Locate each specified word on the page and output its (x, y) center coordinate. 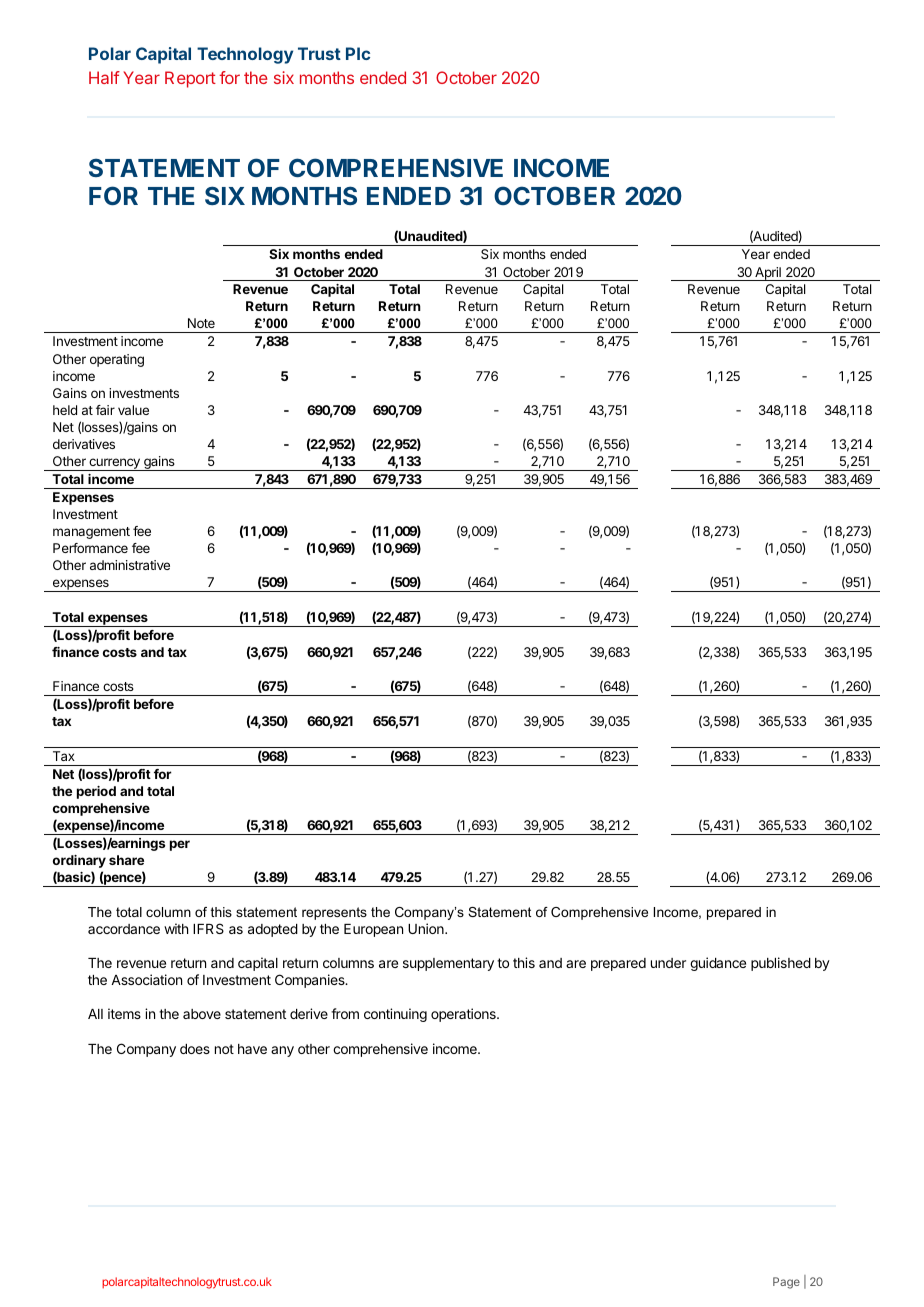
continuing (395, 1015)
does (195, 1049)
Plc (358, 53)
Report (190, 79)
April (768, 274)
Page (786, 1283)
